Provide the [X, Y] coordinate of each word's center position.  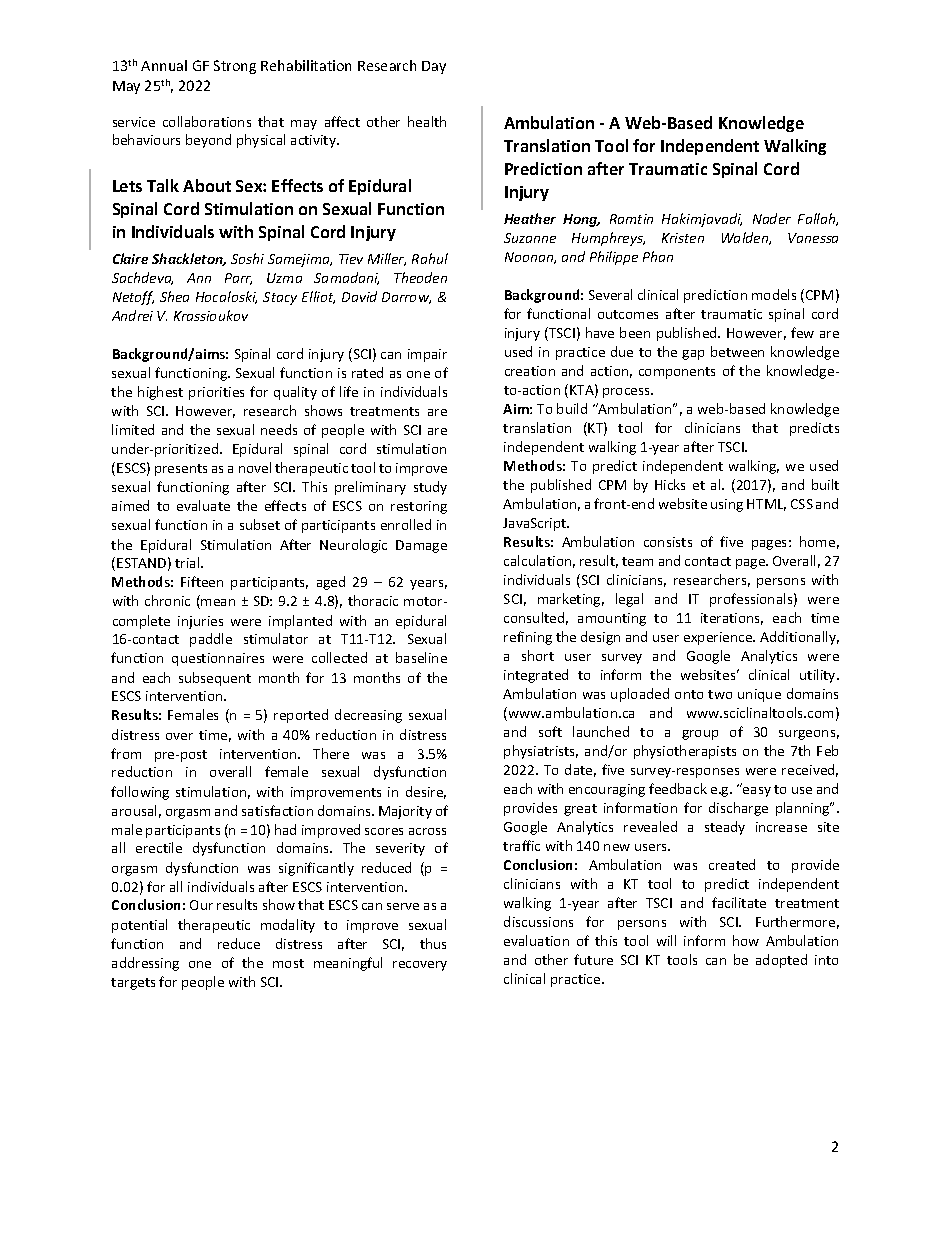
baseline [421, 657]
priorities [216, 393]
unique [759, 695]
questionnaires [218, 659]
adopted [781, 961]
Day [434, 67]
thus [433, 943]
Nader [772, 218]
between [737, 351]
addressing [145, 964]
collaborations [207, 121]
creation [530, 371]
